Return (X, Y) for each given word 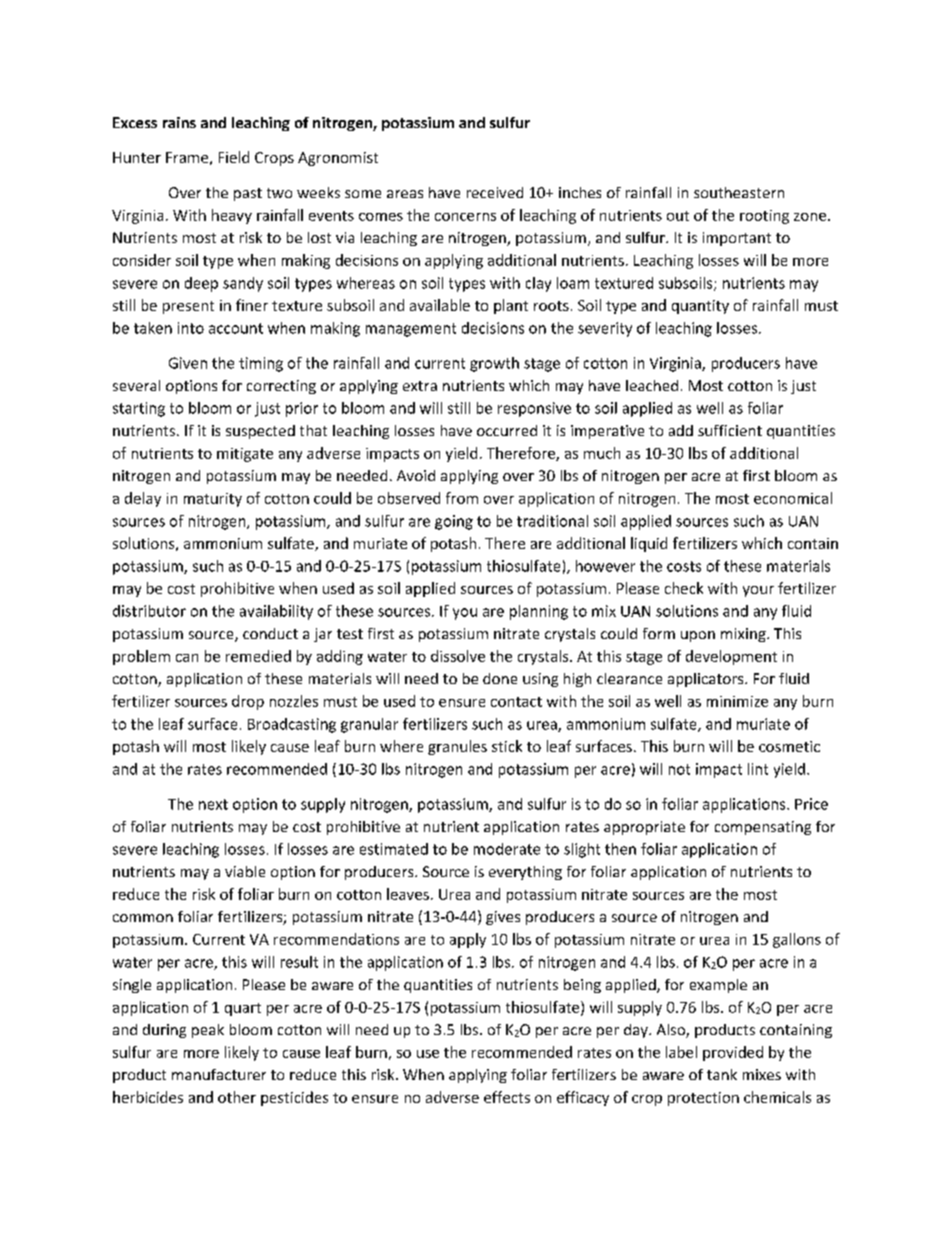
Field (234, 157)
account (236, 328)
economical (793, 498)
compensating (763, 828)
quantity (700, 307)
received (495, 192)
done (500, 678)
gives (503, 918)
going (454, 522)
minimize (737, 701)
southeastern (739, 192)
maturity (213, 500)
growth (494, 364)
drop (248, 702)
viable (245, 871)
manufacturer (219, 1074)
